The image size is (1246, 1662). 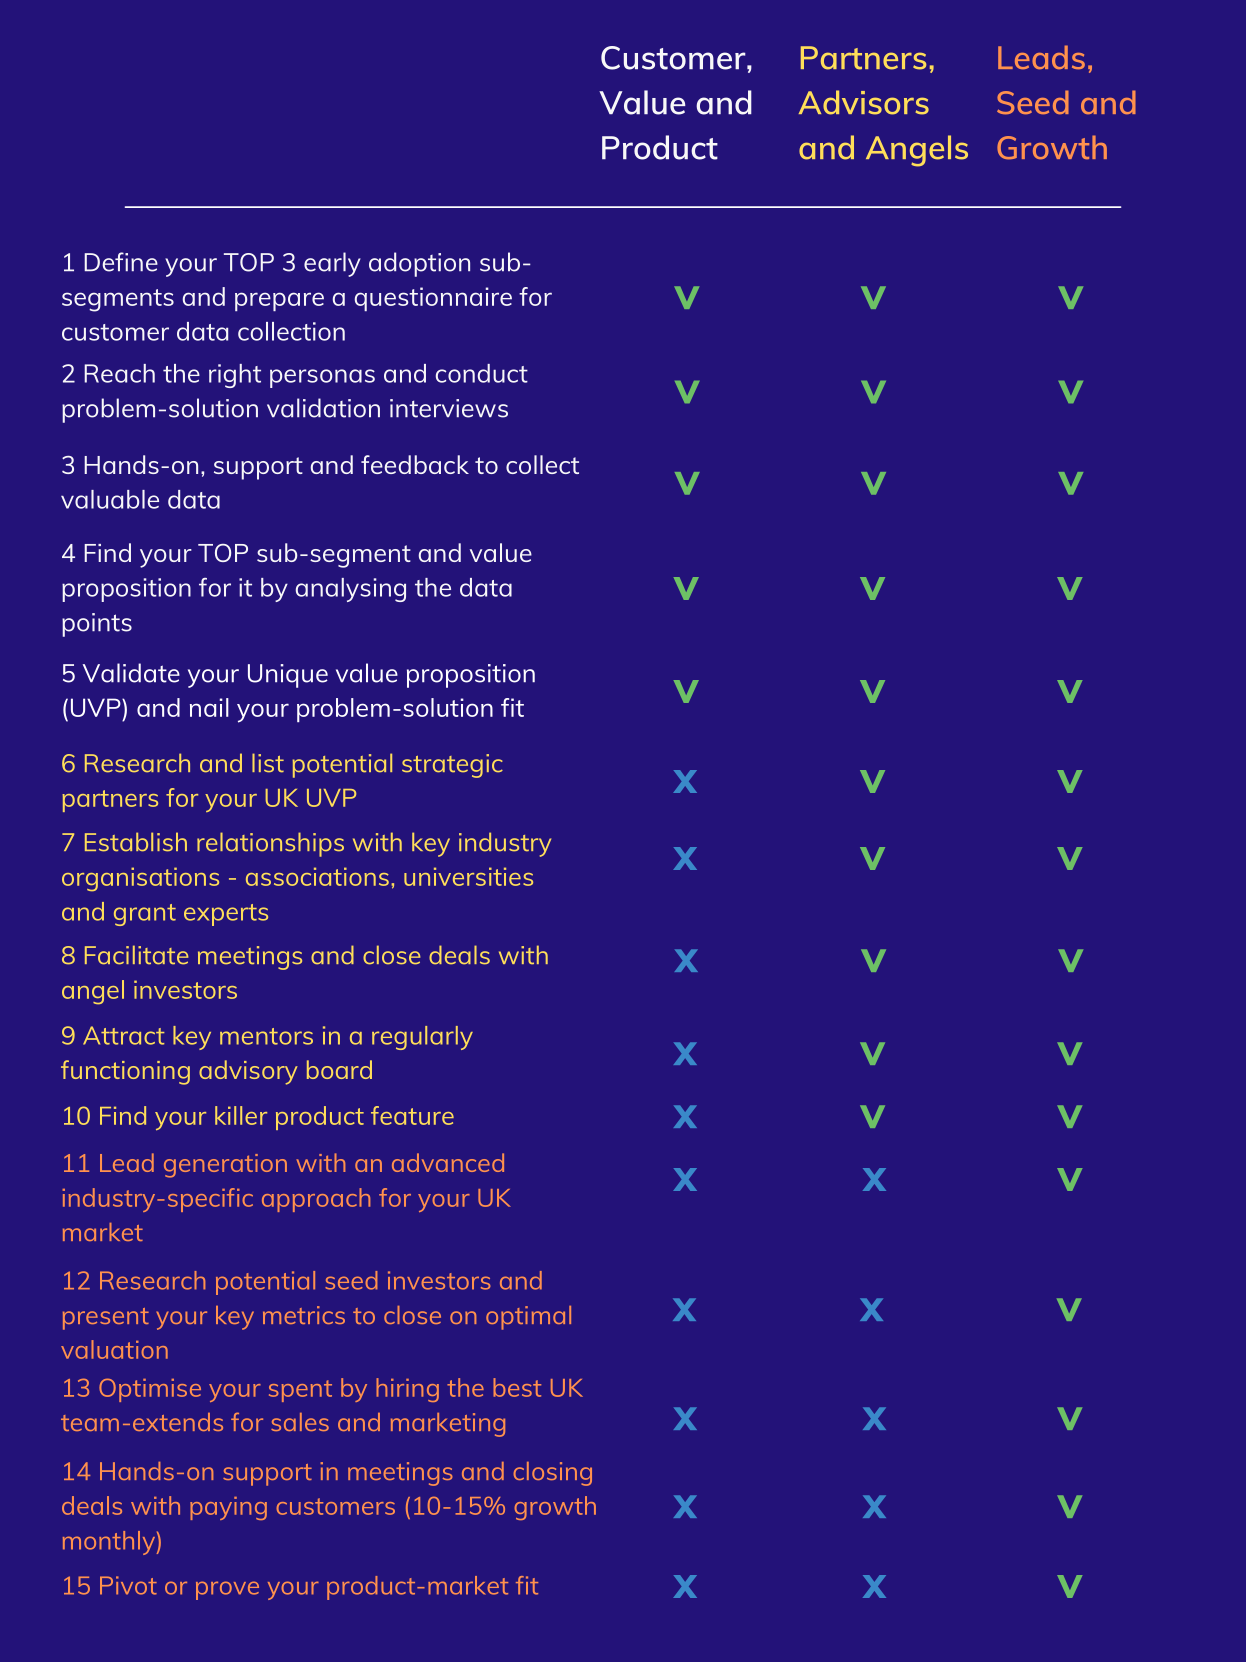 I want to click on universities, so click(x=468, y=876).
